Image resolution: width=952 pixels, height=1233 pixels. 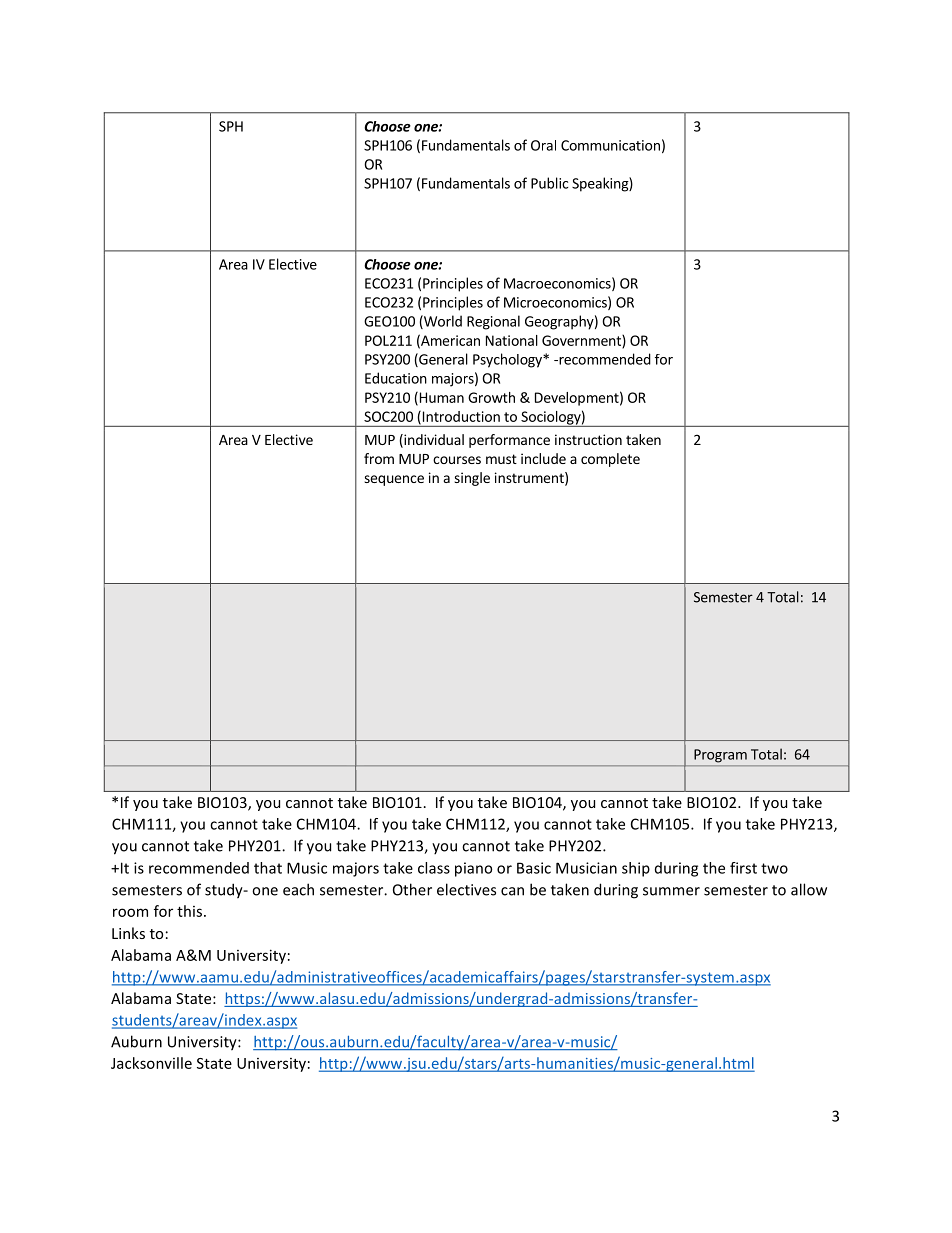 I want to click on Oral, so click(x=543, y=145).
